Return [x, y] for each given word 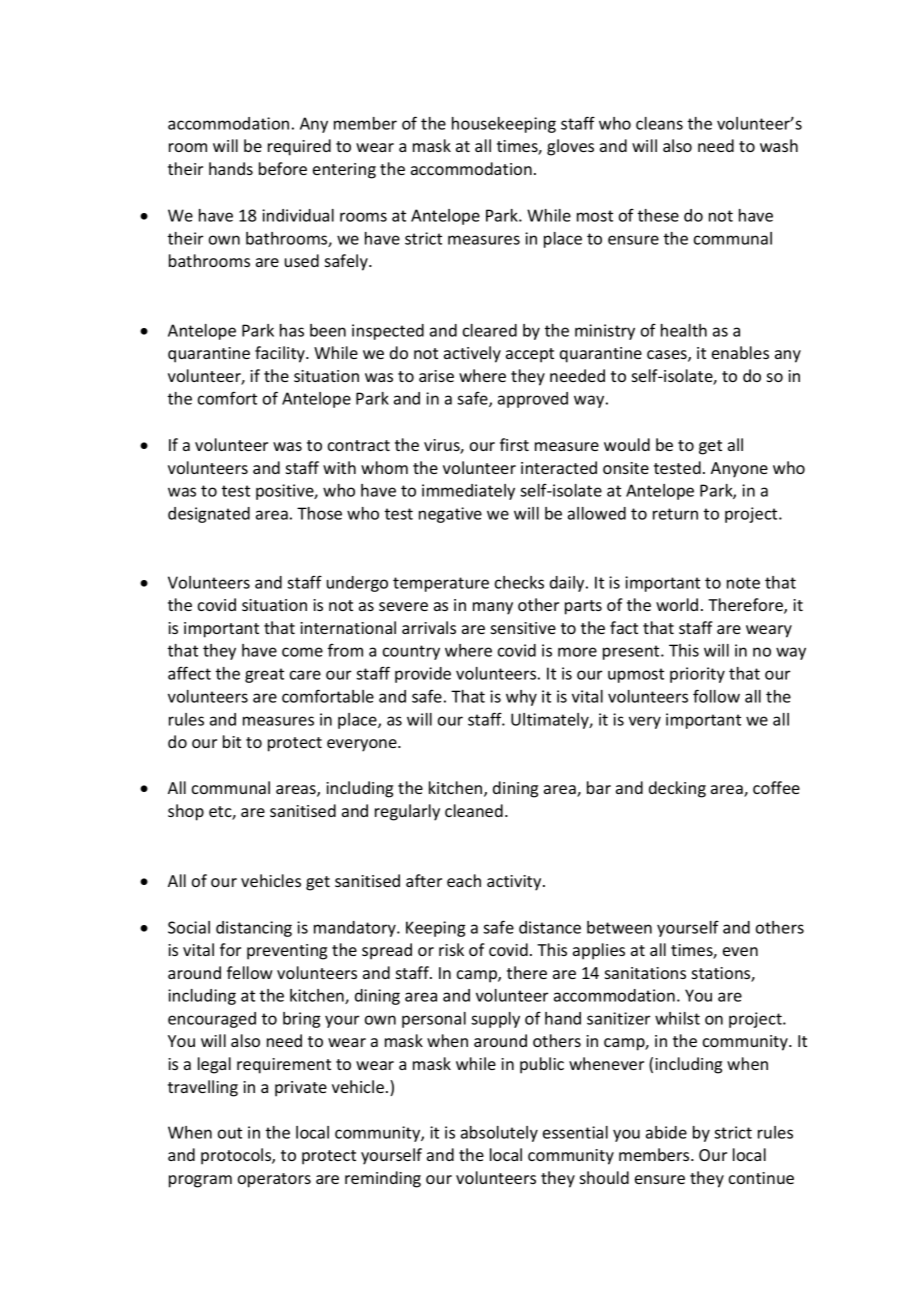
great [264, 675]
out [230, 1133]
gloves [570, 147]
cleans [659, 123]
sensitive [523, 628]
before [283, 168]
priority [697, 675]
